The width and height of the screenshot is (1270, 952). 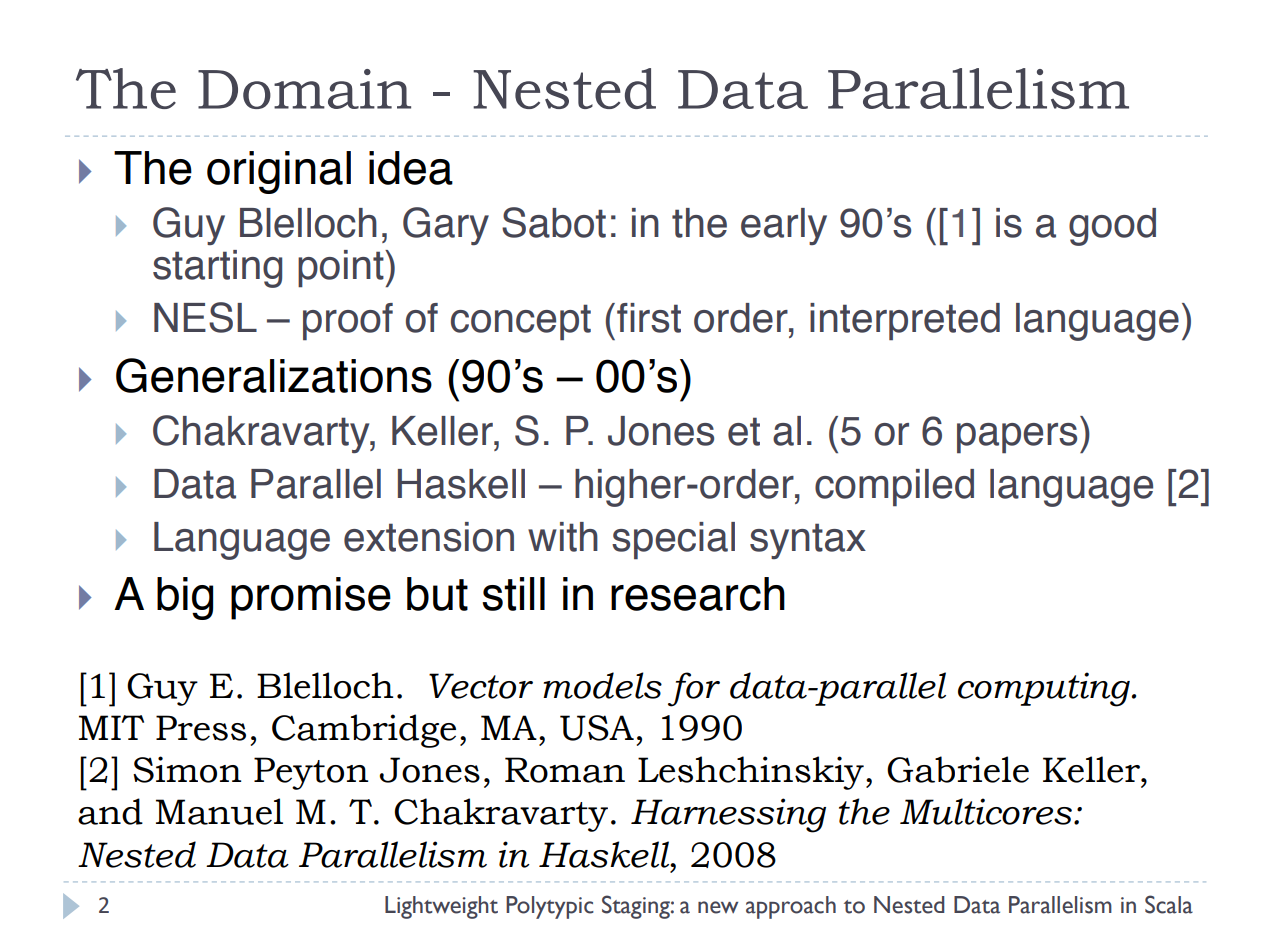 What do you see at coordinates (894, 488) in the screenshot?
I see `compiled` at bounding box center [894, 488].
